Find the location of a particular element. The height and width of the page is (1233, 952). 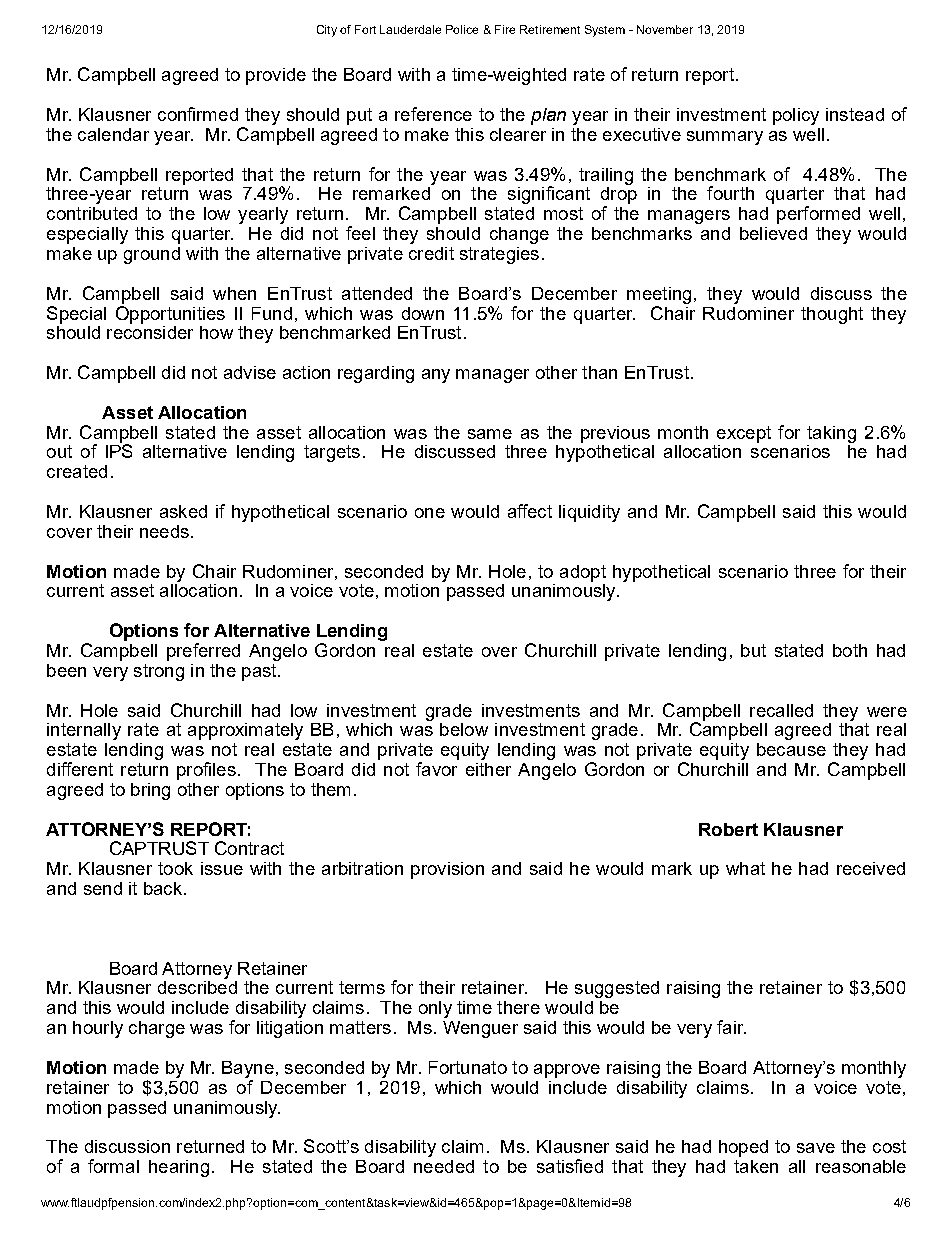

confirmed is located at coordinates (198, 114).
